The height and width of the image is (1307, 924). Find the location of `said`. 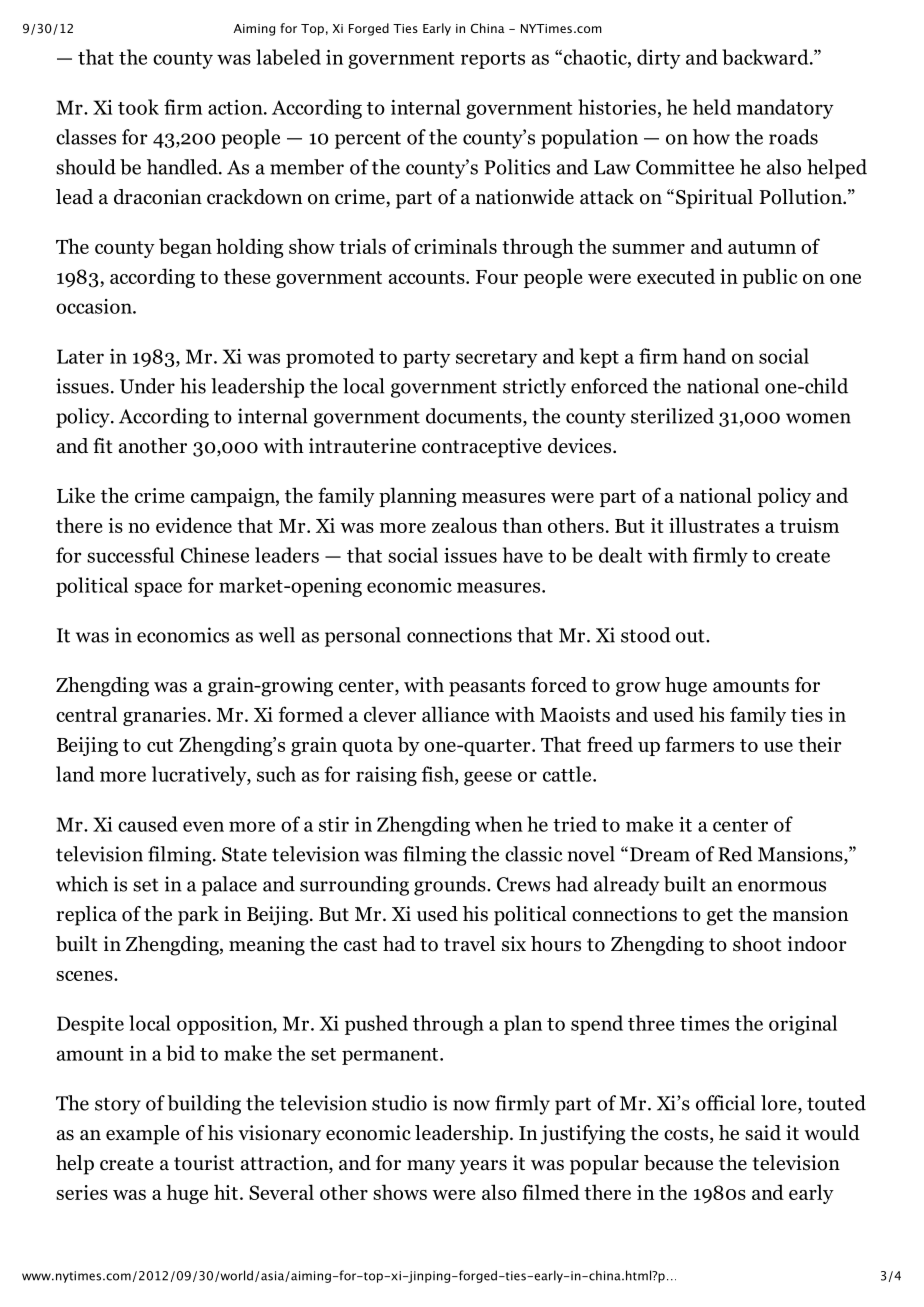

said is located at coordinates (763, 1133).
